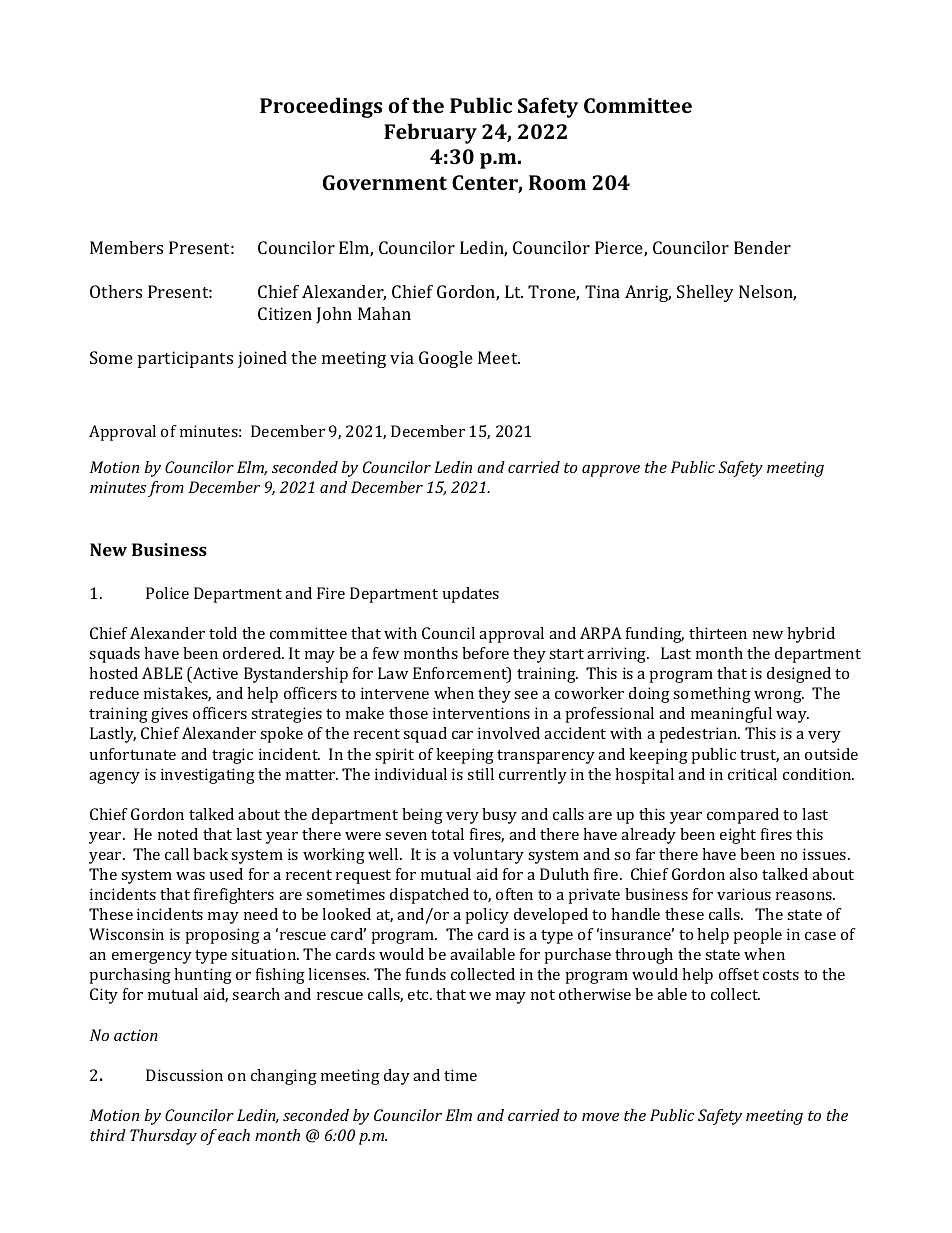  What do you see at coordinates (705, 293) in the screenshot?
I see `Shelley` at bounding box center [705, 293].
